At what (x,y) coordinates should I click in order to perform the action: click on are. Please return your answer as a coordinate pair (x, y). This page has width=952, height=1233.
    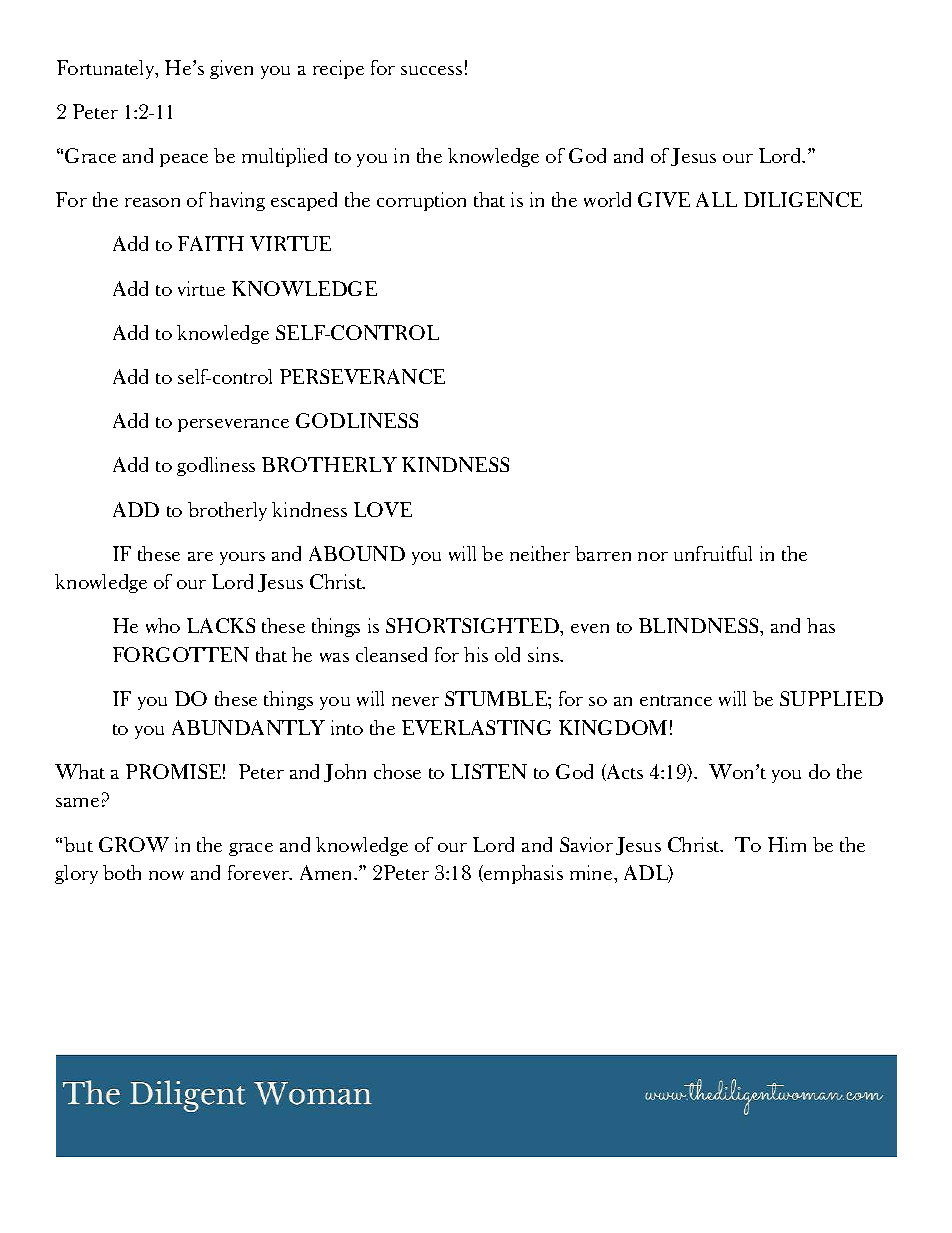
    Looking at the image, I should click on (200, 556).
